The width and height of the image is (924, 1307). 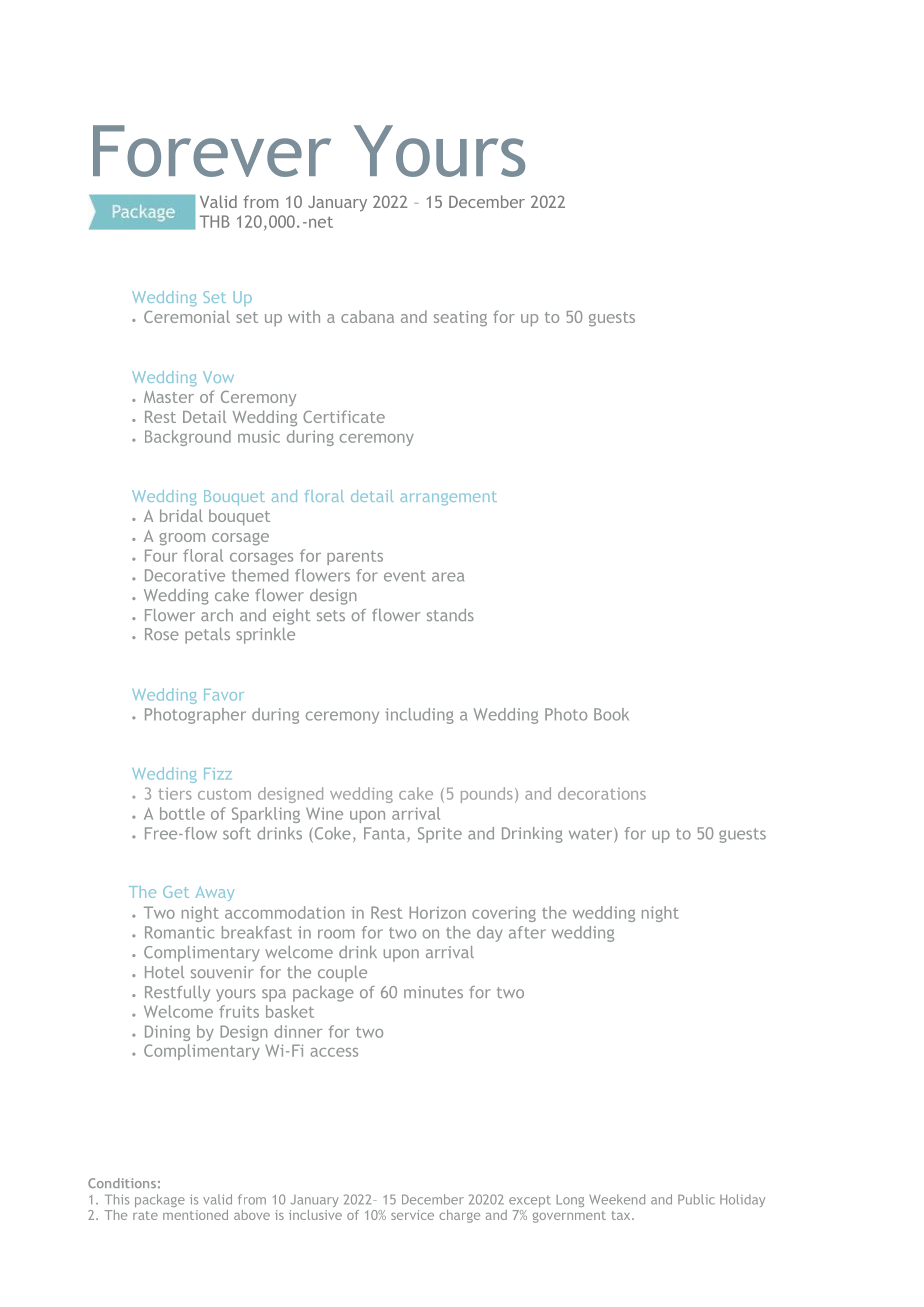 I want to click on Public, so click(x=696, y=1199).
